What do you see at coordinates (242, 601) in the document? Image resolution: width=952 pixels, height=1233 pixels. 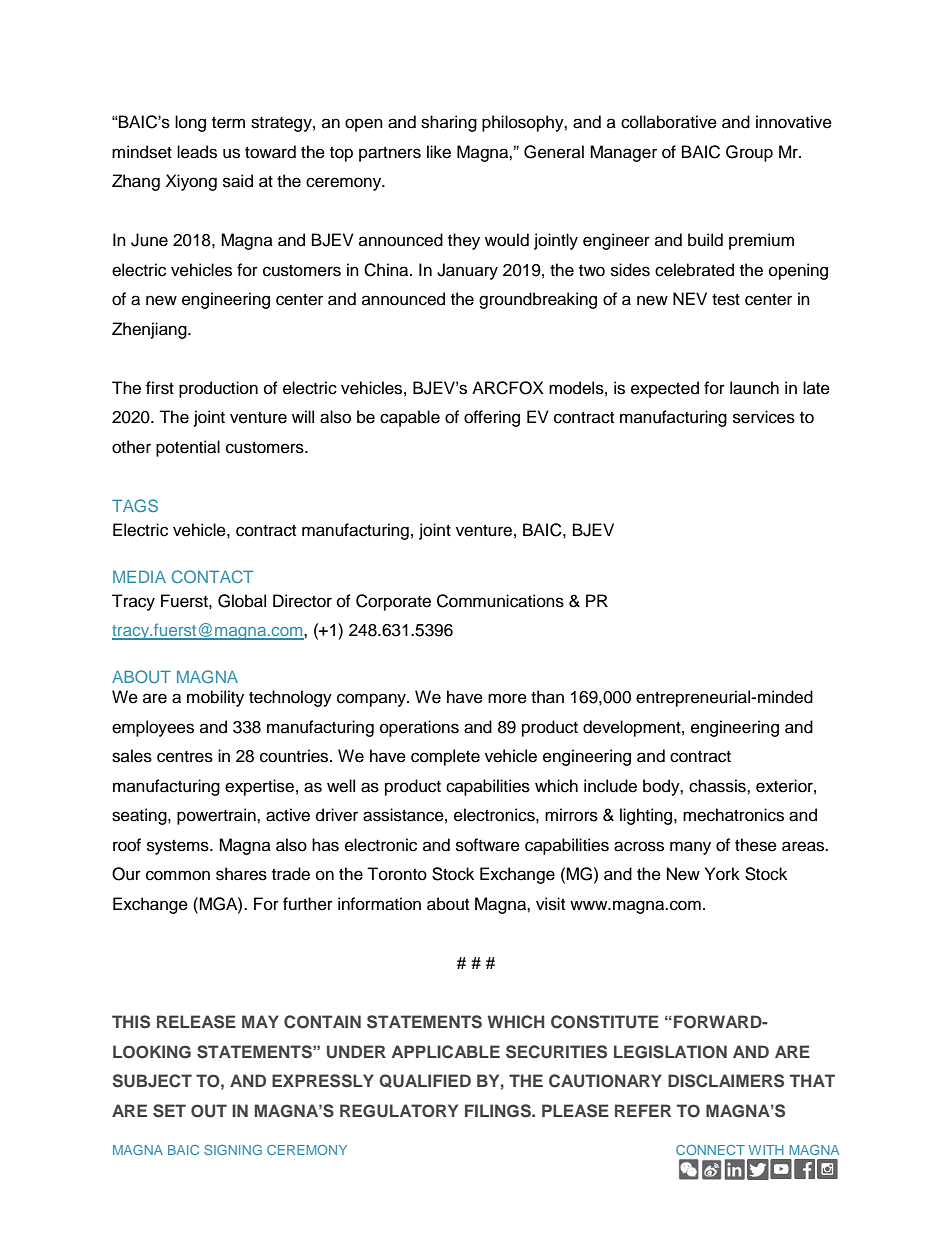 I see `Global` at bounding box center [242, 601].
